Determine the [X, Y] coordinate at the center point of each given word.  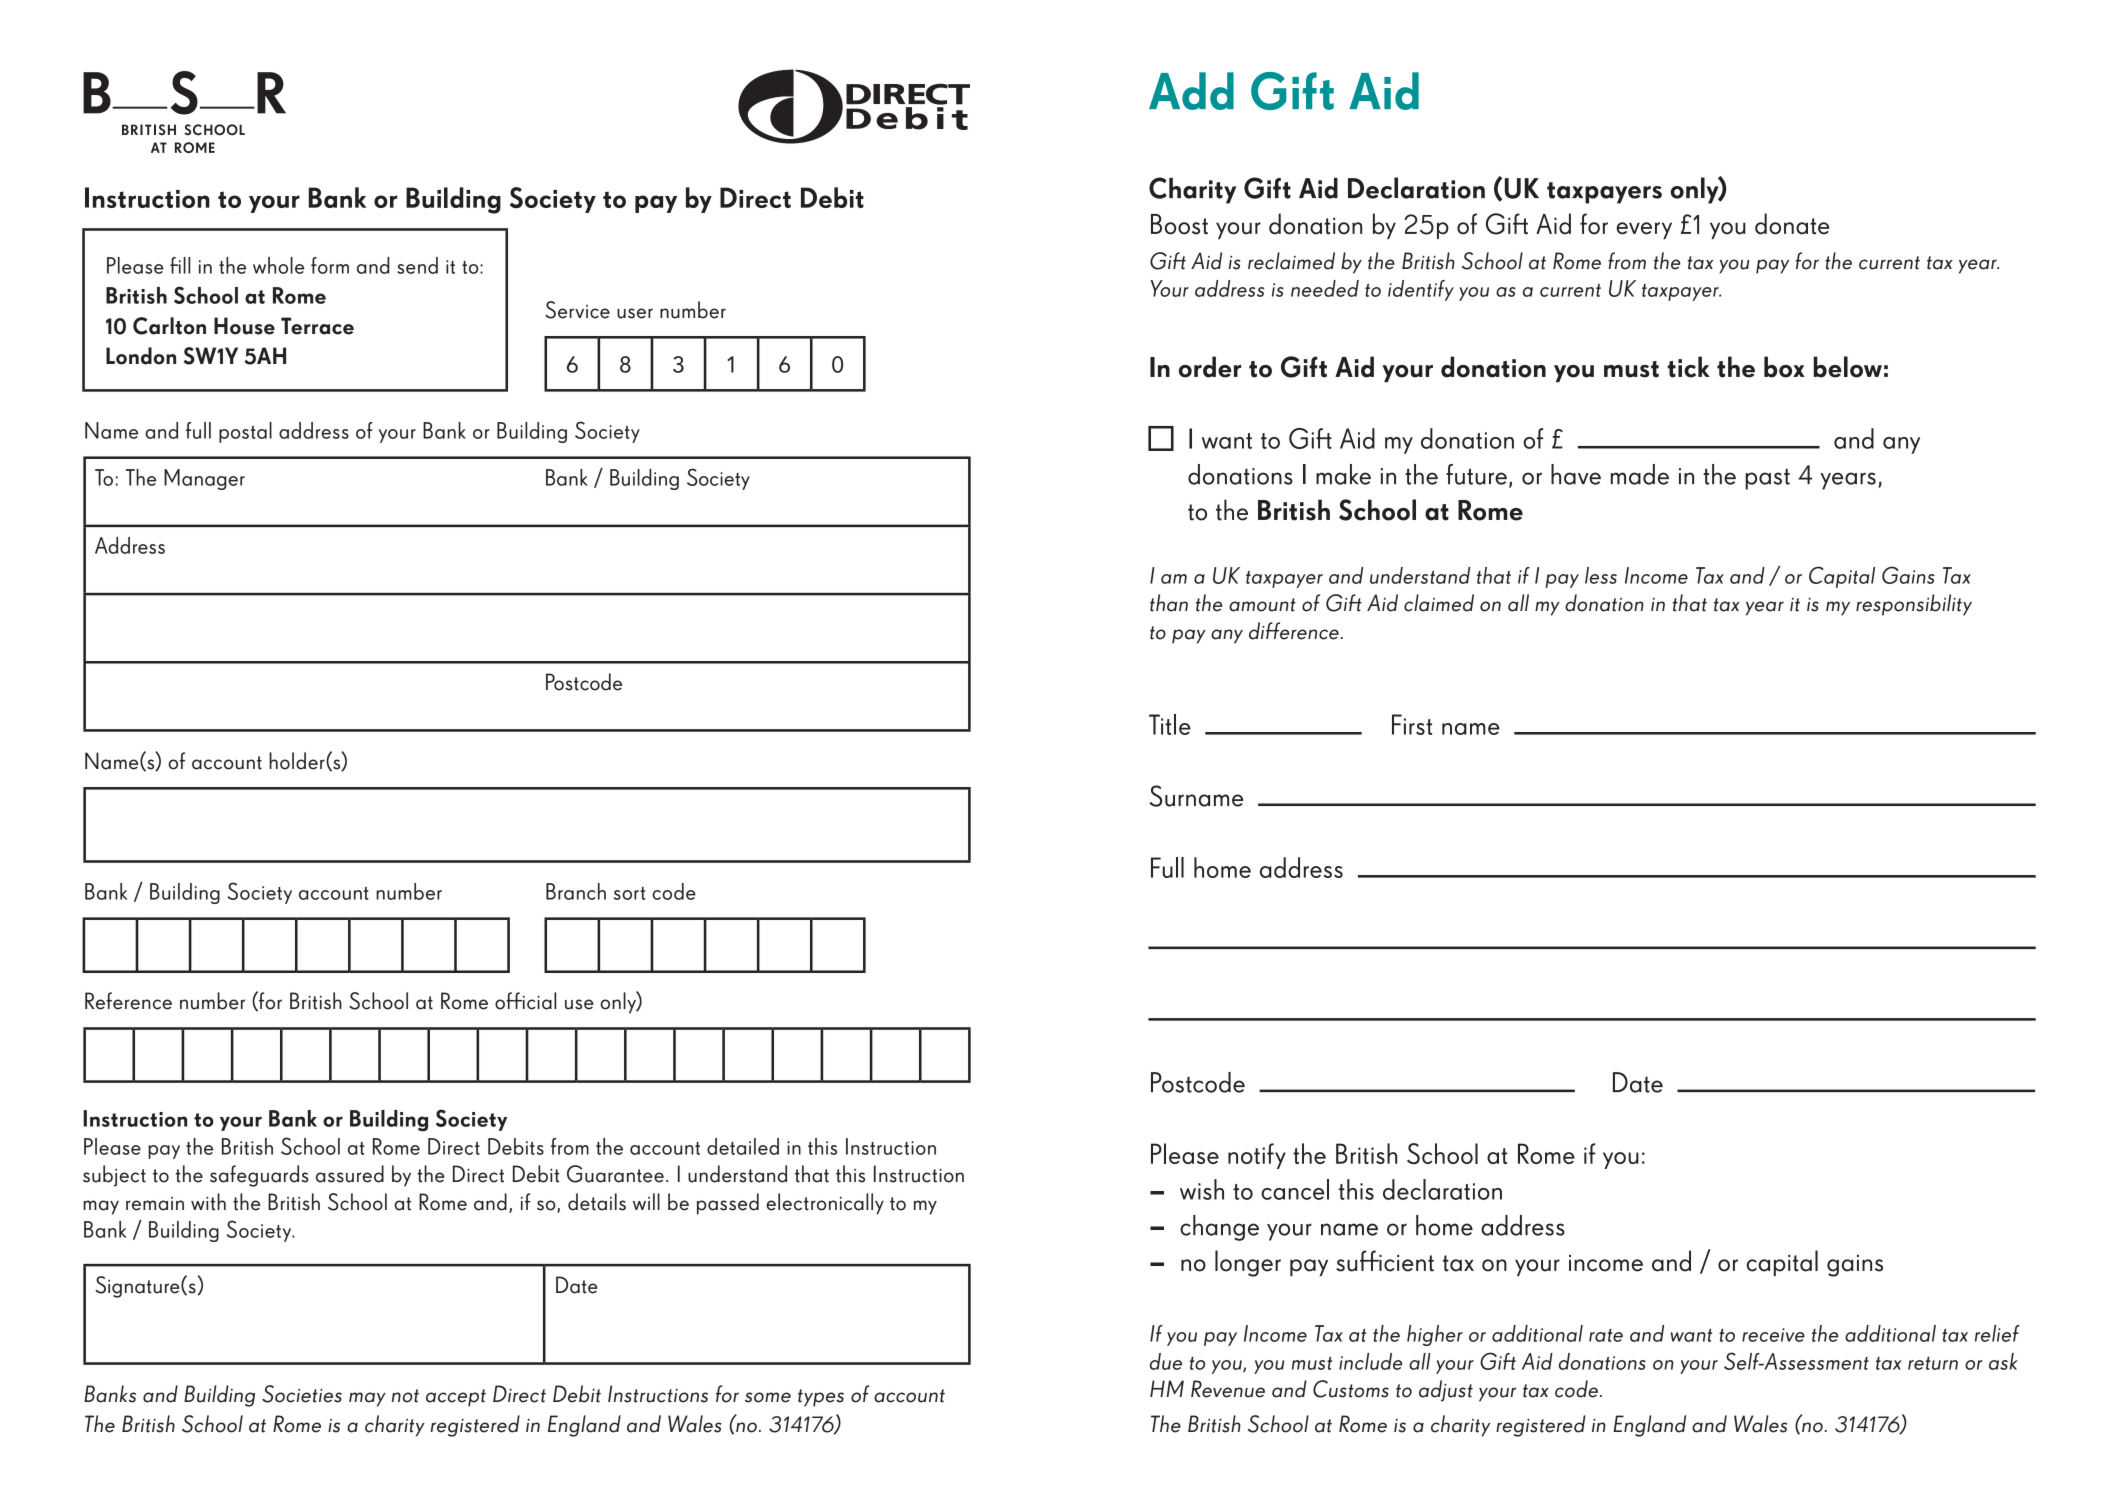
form [330, 265]
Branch [576, 891]
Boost [1179, 224]
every [1644, 230]
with [208, 1202]
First [1412, 724]
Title [1170, 724]
